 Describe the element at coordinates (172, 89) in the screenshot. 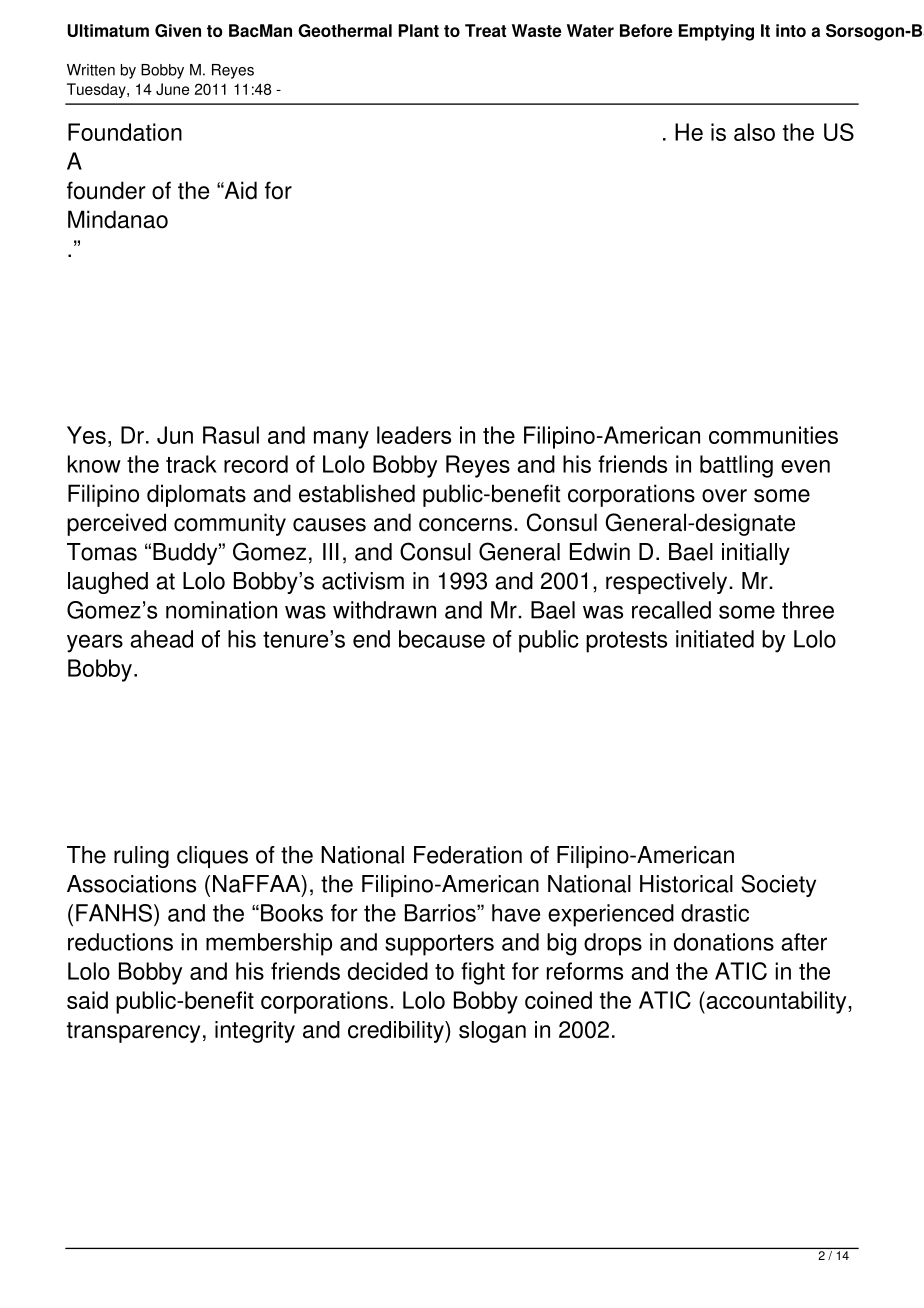

I see `June` at that location.
